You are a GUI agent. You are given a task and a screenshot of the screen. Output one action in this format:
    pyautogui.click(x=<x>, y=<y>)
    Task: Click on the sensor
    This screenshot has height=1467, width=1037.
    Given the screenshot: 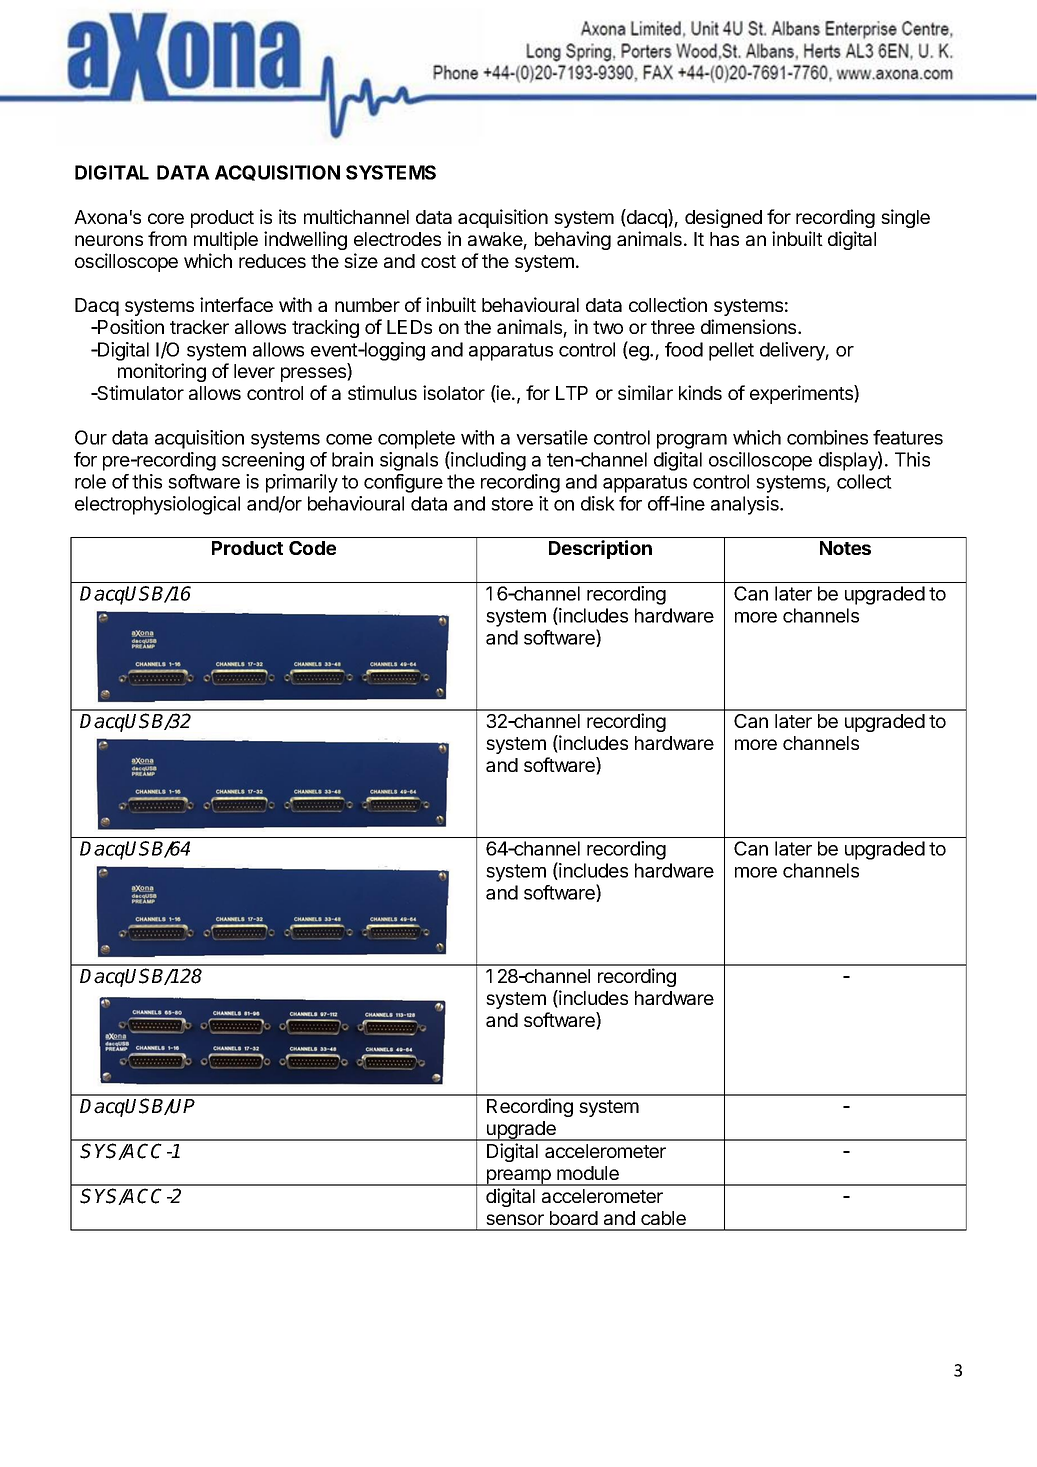 What is the action you would take?
    pyautogui.click(x=515, y=1219)
